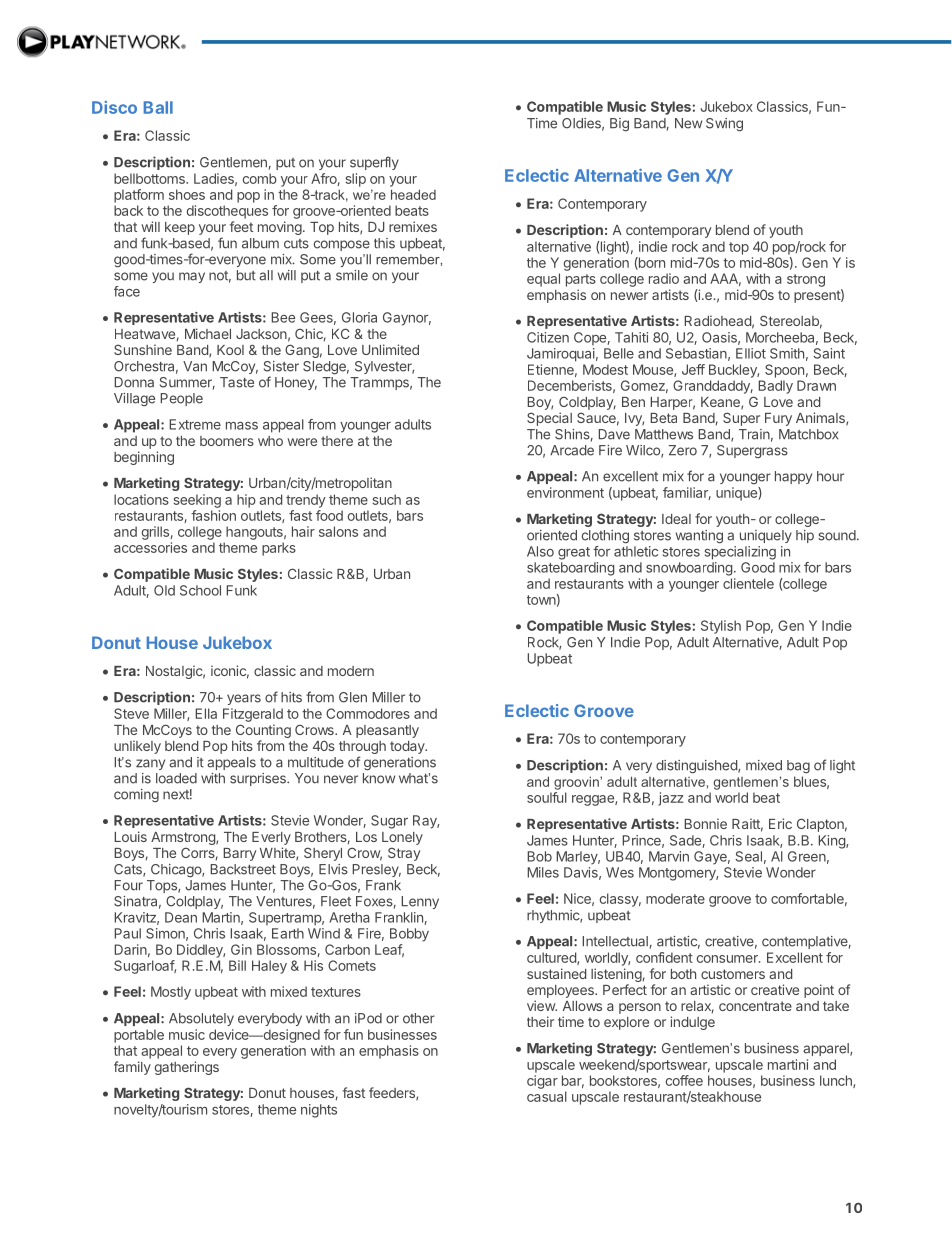 The width and height of the screenshot is (952, 1233). Describe the element at coordinates (187, 1068) in the screenshot. I see `gatherings` at that location.
